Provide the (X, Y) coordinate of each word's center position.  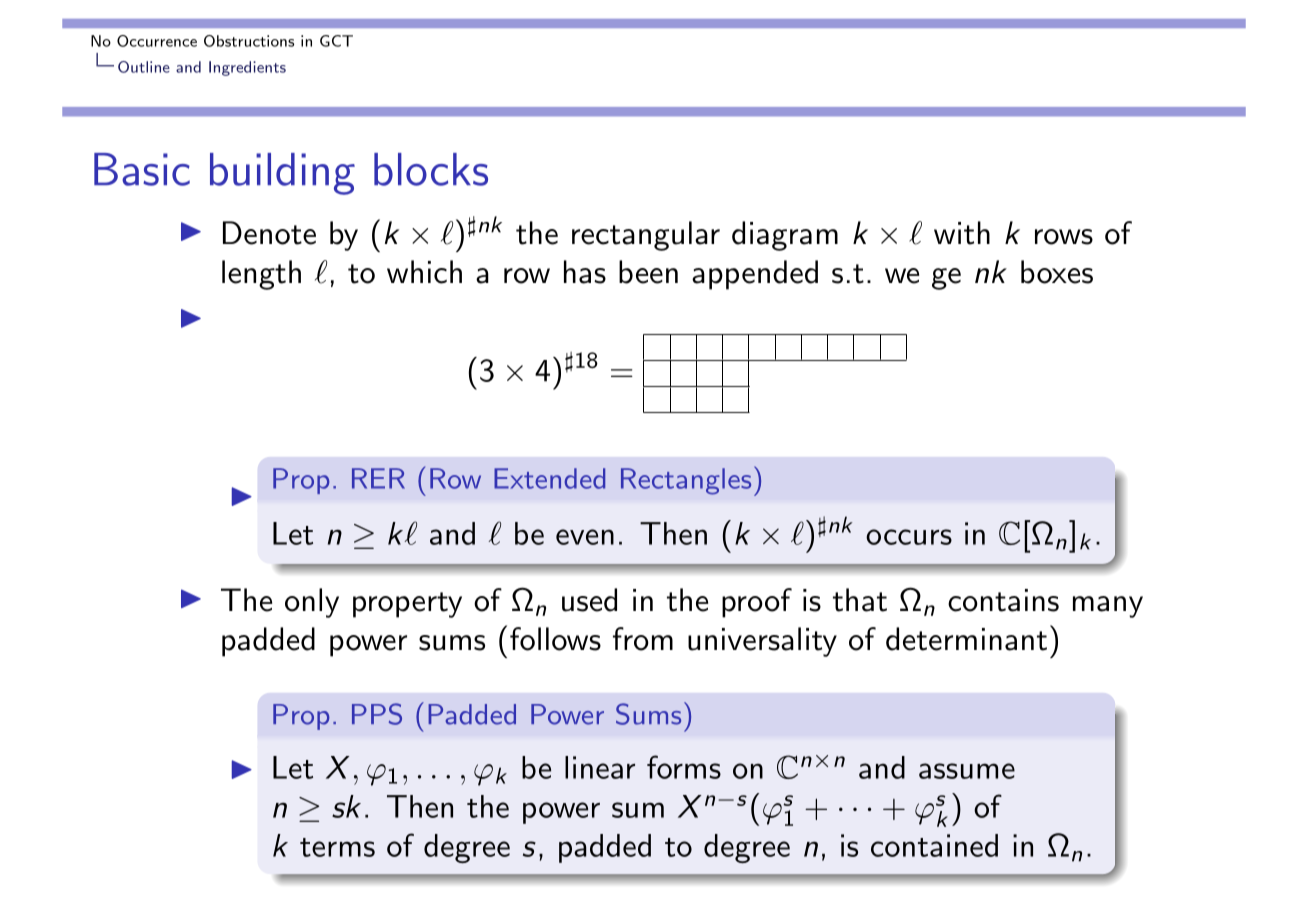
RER (378, 478)
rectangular (646, 236)
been (648, 272)
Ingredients (247, 68)
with (962, 233)
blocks (431, 169)
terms (337, 847)
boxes (1057, 272)
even (585, 537)
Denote (269, 233)
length (261, 275)
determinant (966, 639)
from (643, 639)
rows (1064, 237)
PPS (377, 714)
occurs (909, 537)
